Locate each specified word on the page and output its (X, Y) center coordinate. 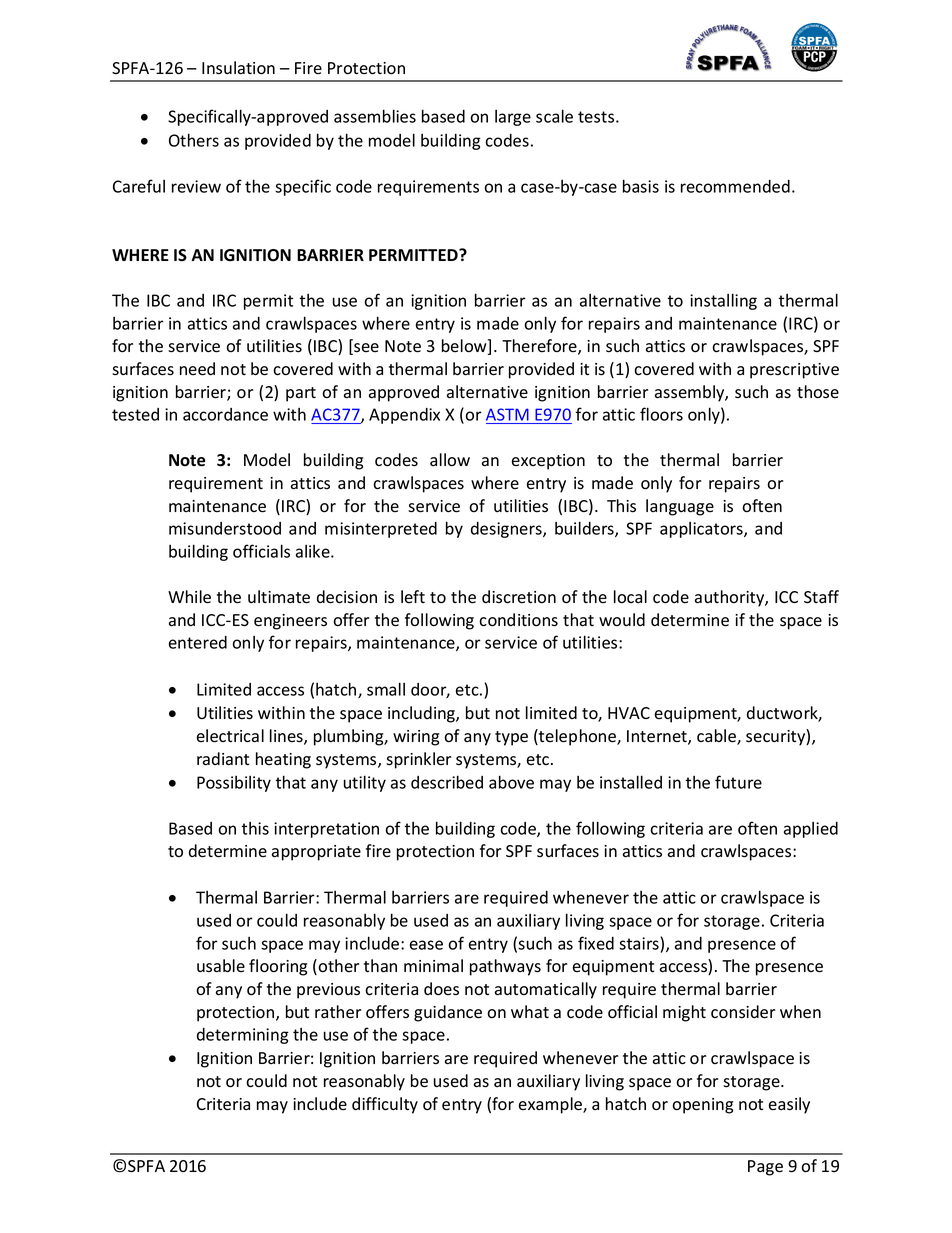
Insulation (238, 68)
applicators (702, 530)
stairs (639, 943)
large (513, 118)
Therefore (540, 347)
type (511, 738)
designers (507, 530)
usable (221, 966)
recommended (735, 186)
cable (717, 737)
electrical (230, 736)
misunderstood (225, 528)
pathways (505, 967)
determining (243, 1036)
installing (723, 301)
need (197, 369)
